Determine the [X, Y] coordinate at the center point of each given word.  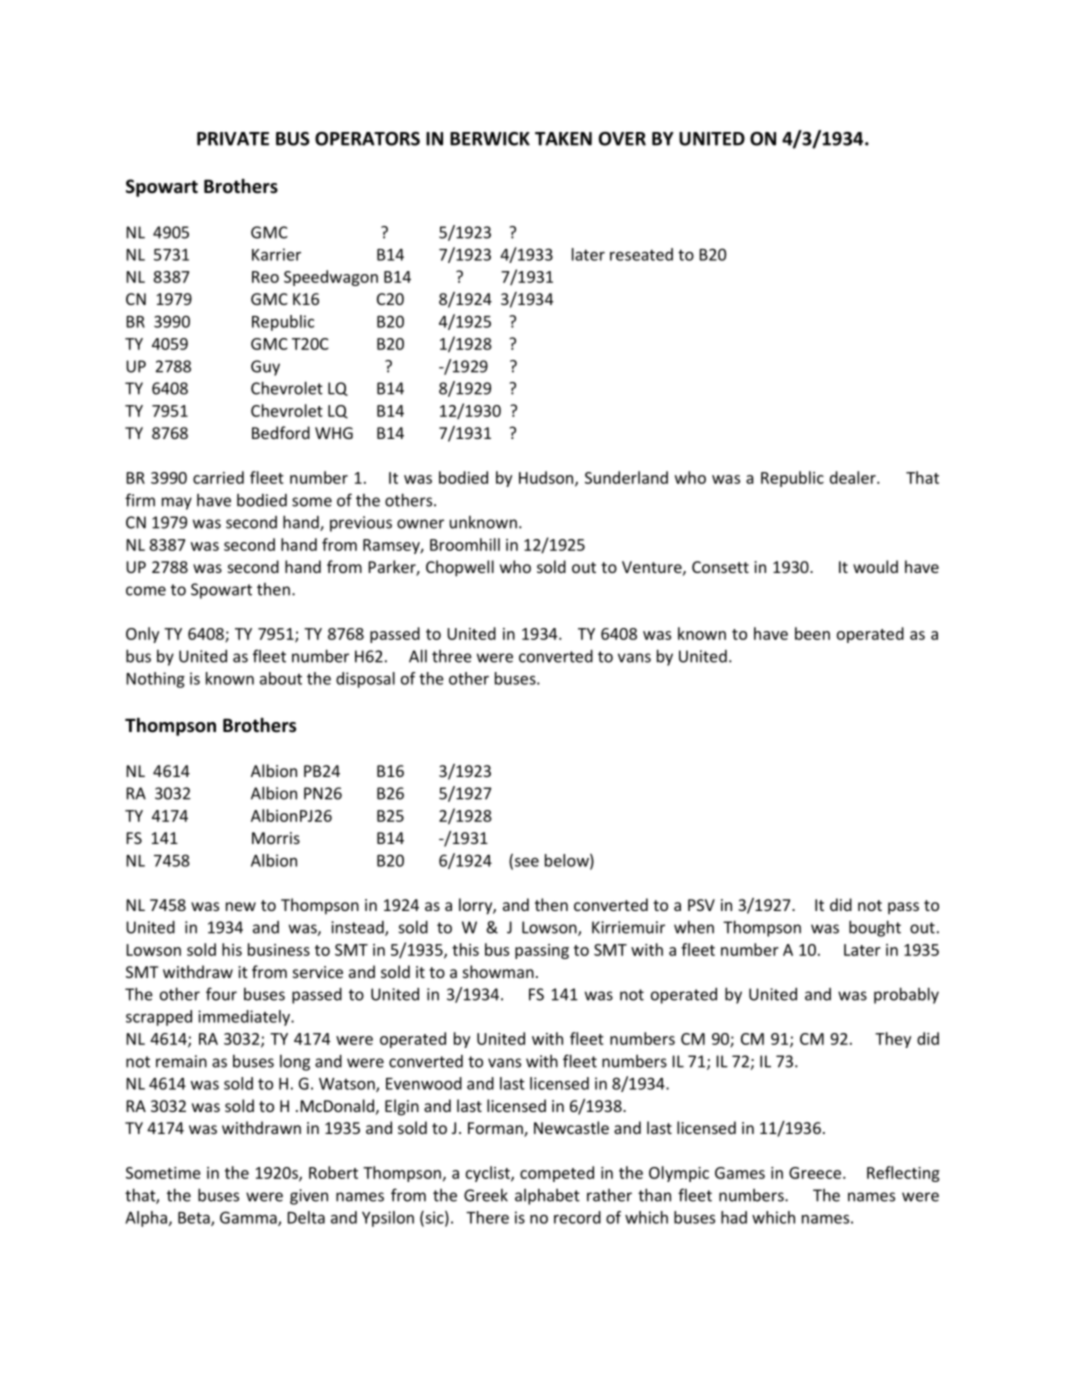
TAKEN [563, 139]
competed [557, 1174]
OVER [622, 139]
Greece [816, 1173]
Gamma [249, 1218]
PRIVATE [233, 139]
